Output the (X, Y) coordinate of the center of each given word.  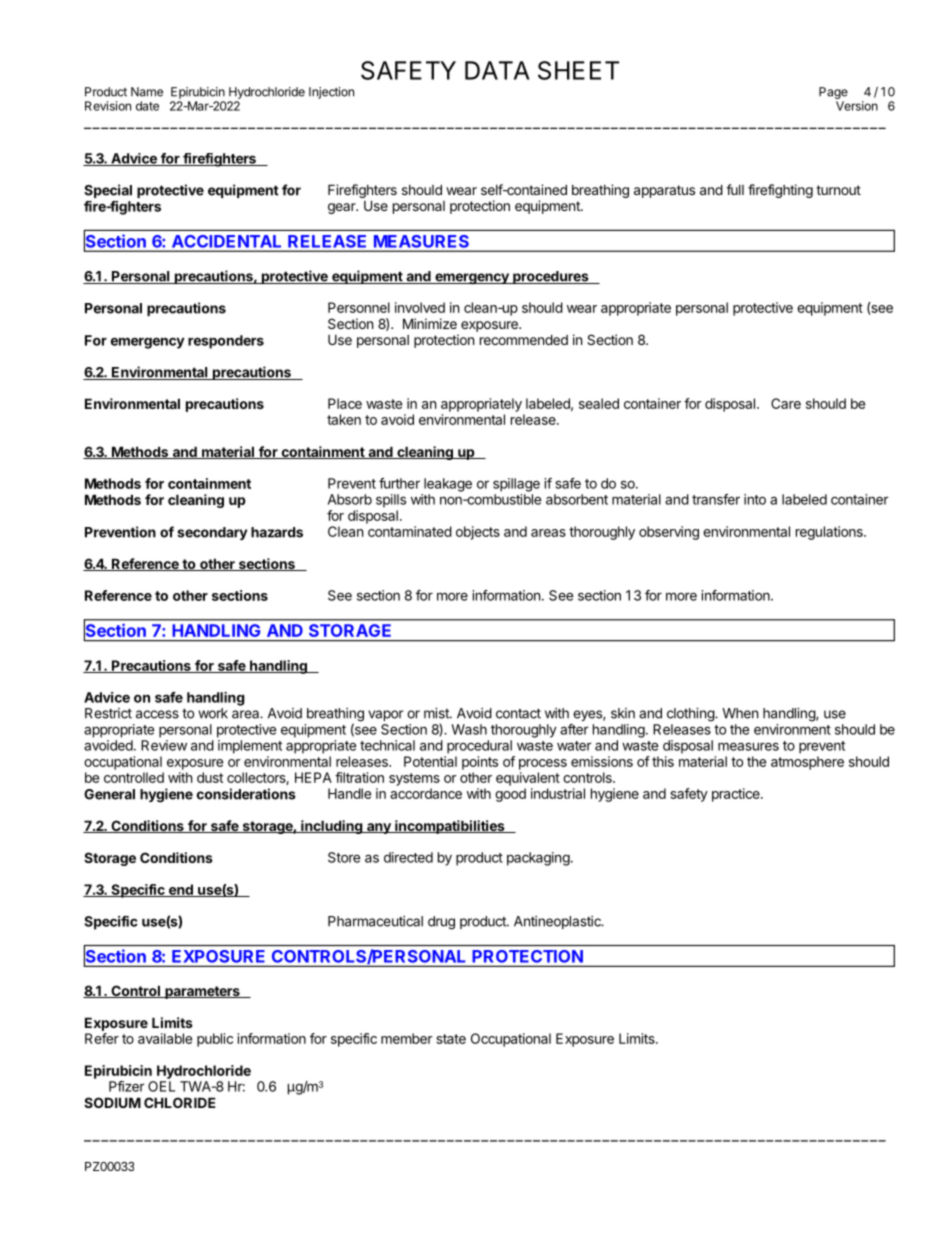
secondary (212, 533)
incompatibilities (450, 827)
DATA (497, 70)
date (147, 106)
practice (737, 795)
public (215, 1040)
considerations (246, 794)
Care (786, 403)
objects (478, 533)
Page (833, 93)
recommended (524, 339)
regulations (830, 533)
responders (226, 342)
